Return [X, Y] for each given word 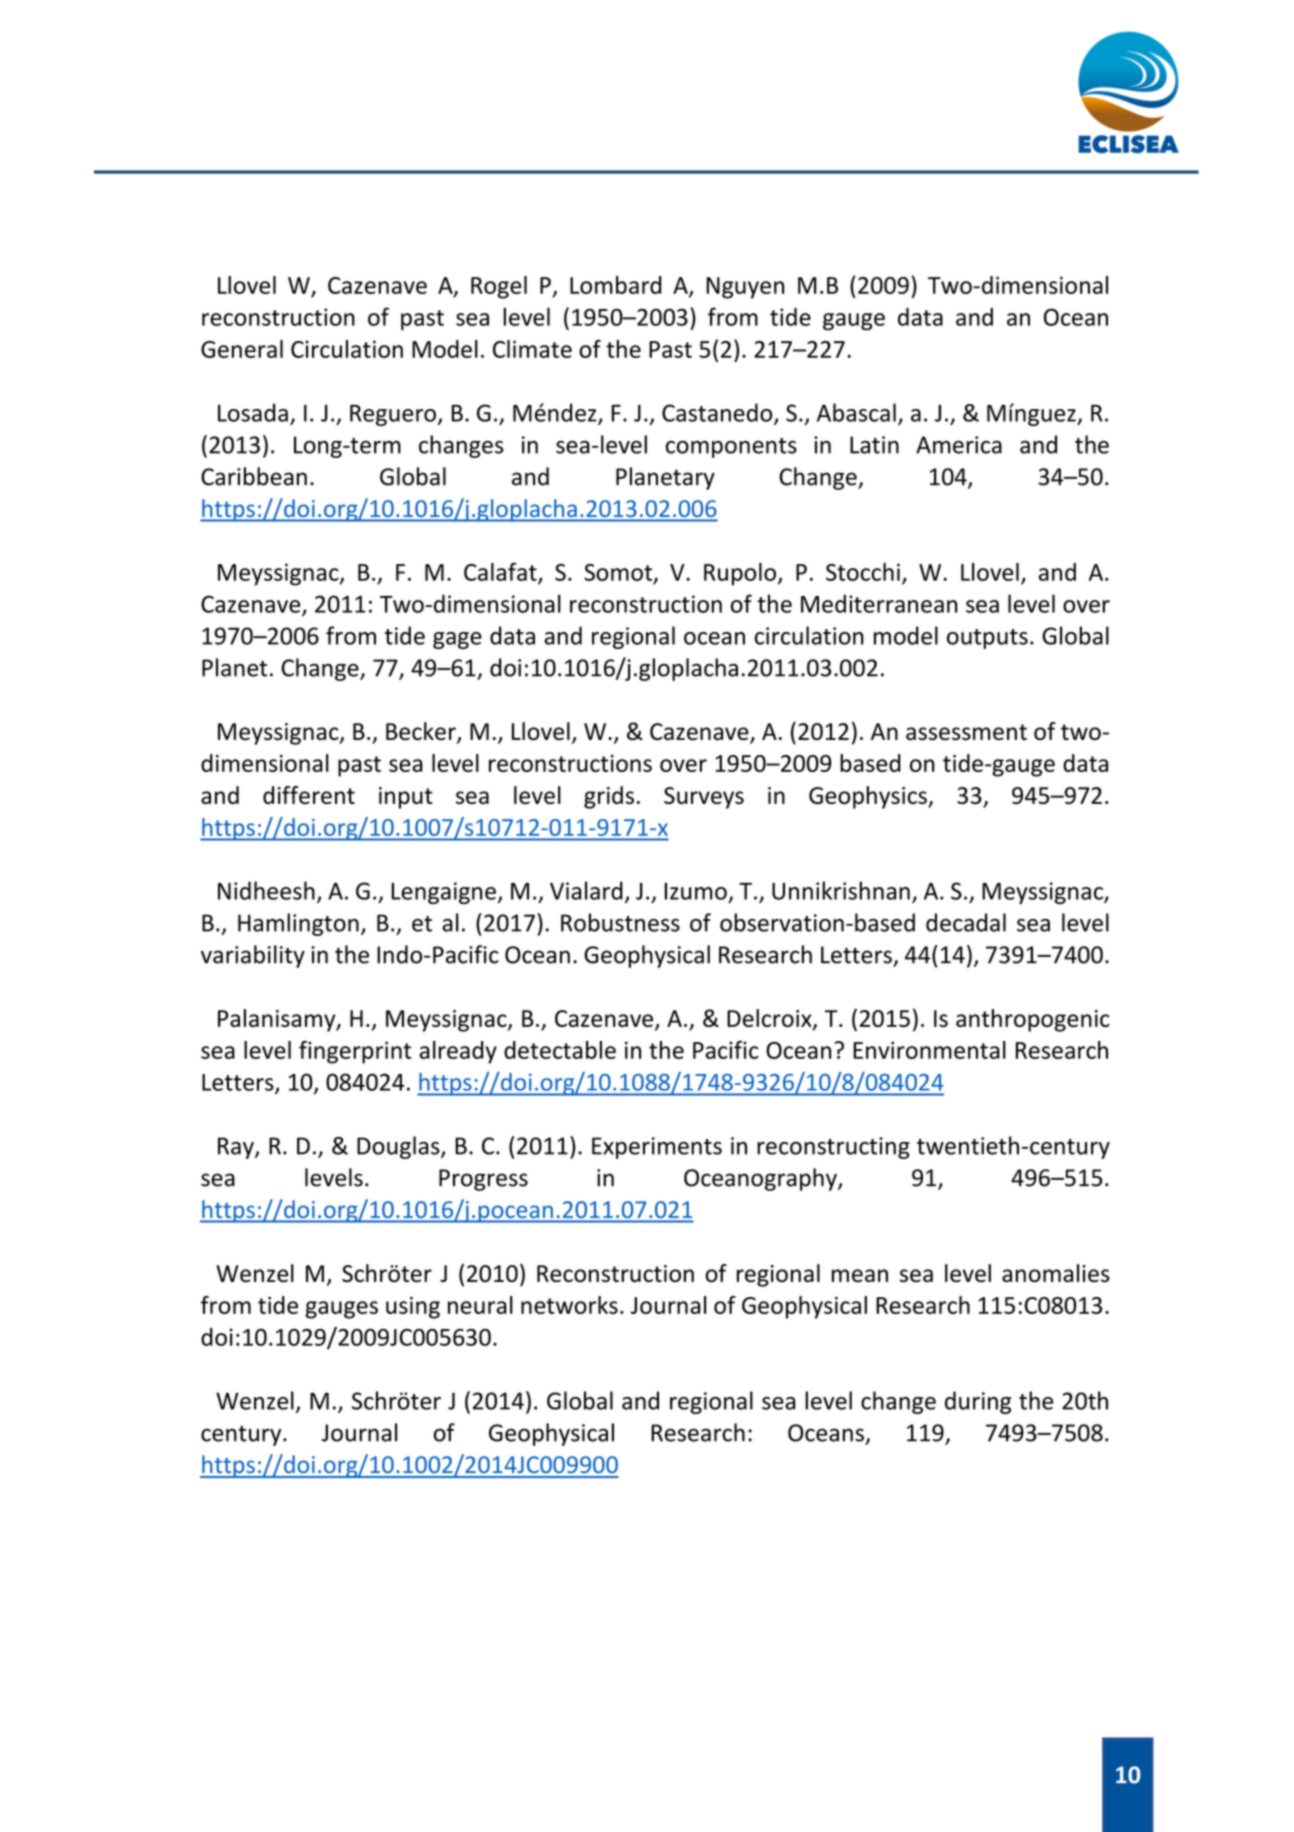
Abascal [856, 412]
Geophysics [869, 797]
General [242, 349]
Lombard [615, 285]
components [731, 448]
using [413, 1308]
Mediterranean [879, 603]
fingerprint [355, 1052]
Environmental [929, 1050]
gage [457, 640]
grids [609, 797]
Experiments [657, 1148]
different [309, 795]
